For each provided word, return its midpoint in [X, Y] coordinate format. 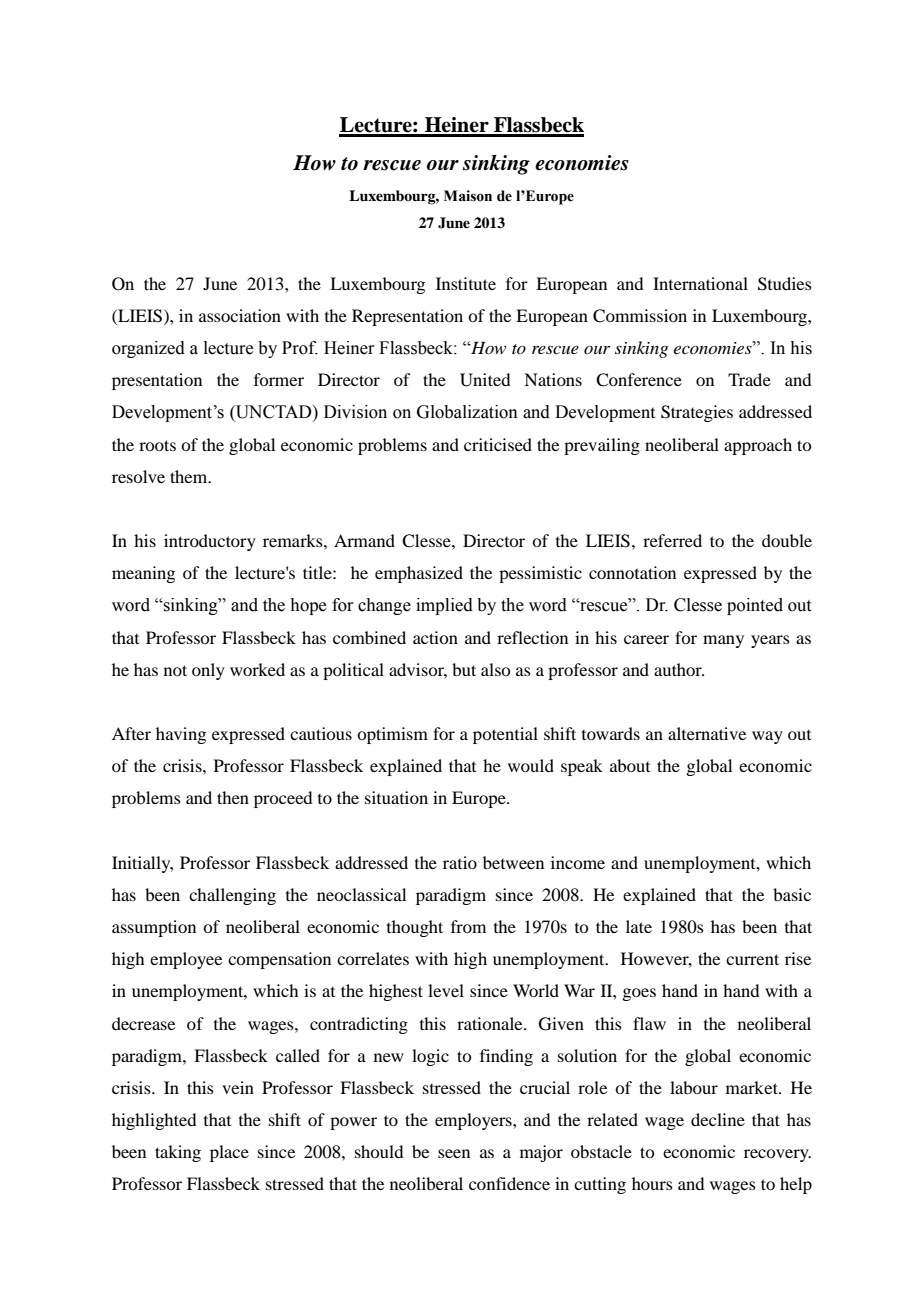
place [229, 1153]
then [233, 797]
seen [454, 1153]
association [240, 315]
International [700, 283]
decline [718, 1119]
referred [672, 540]
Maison [468, 196]
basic [792, 894]
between [513, 862]
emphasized [419, 574]
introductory [210, 542]
